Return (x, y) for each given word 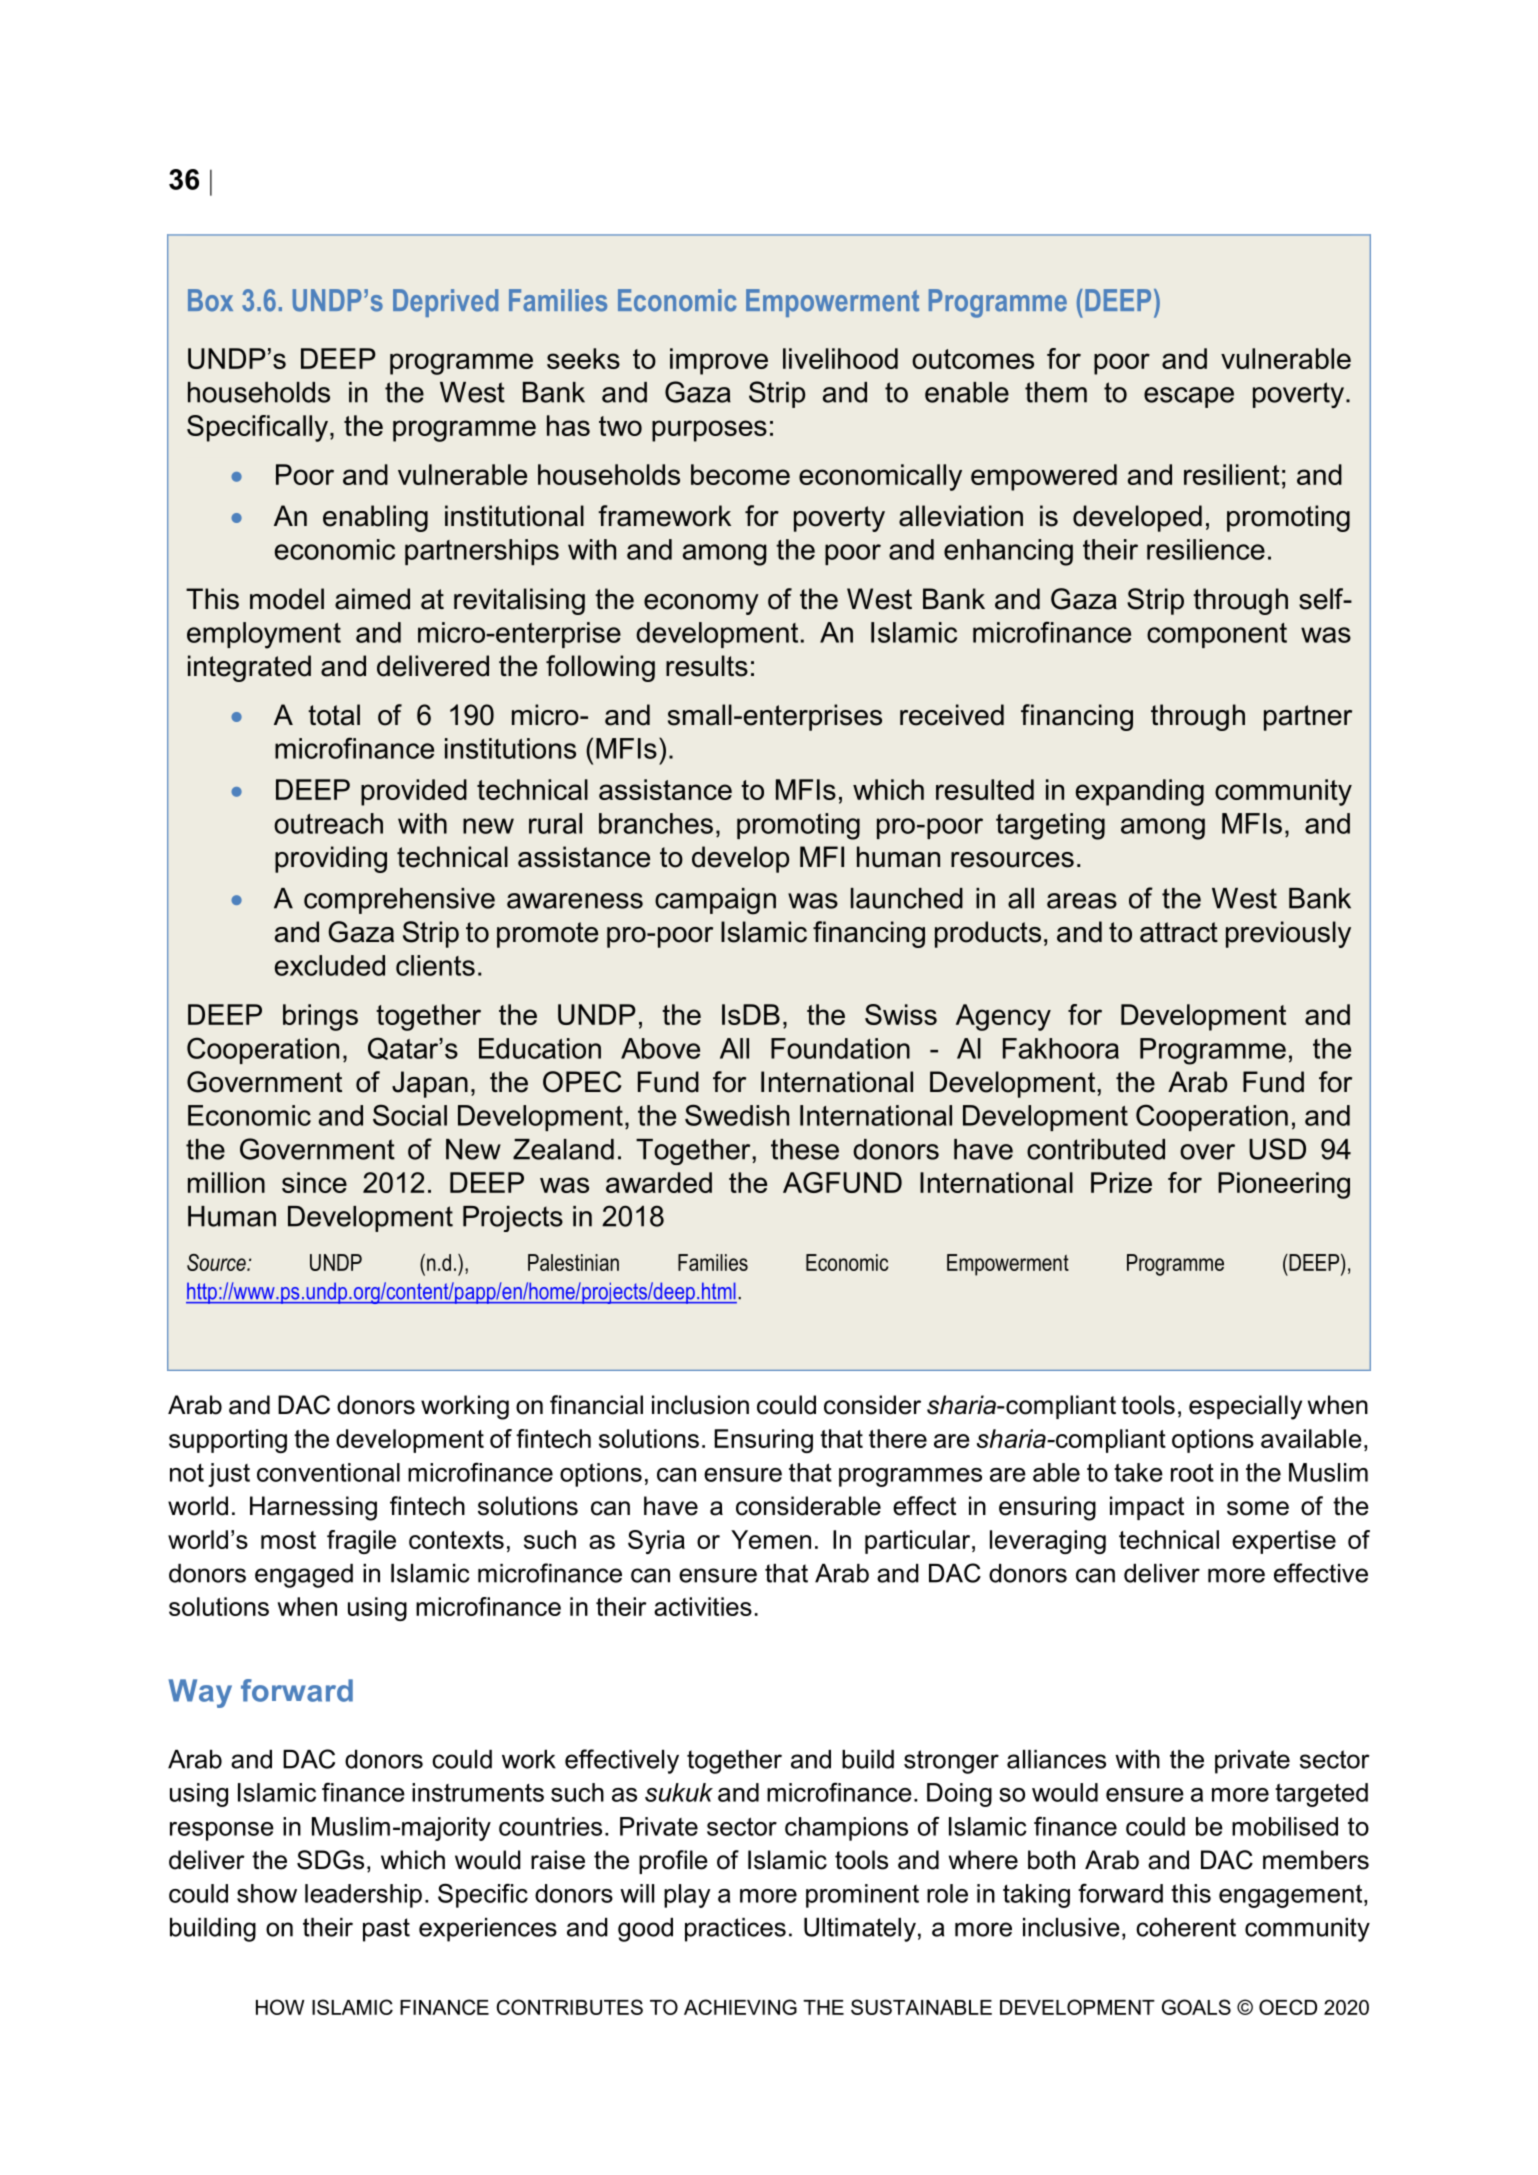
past (386, 1930)
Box (210, 300)
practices (735, 1930)
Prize (1121, 1182)
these (805, 1149)
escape (1189, 397)
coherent (1186, 1927)
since (314, 1182)
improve (719, 361)
